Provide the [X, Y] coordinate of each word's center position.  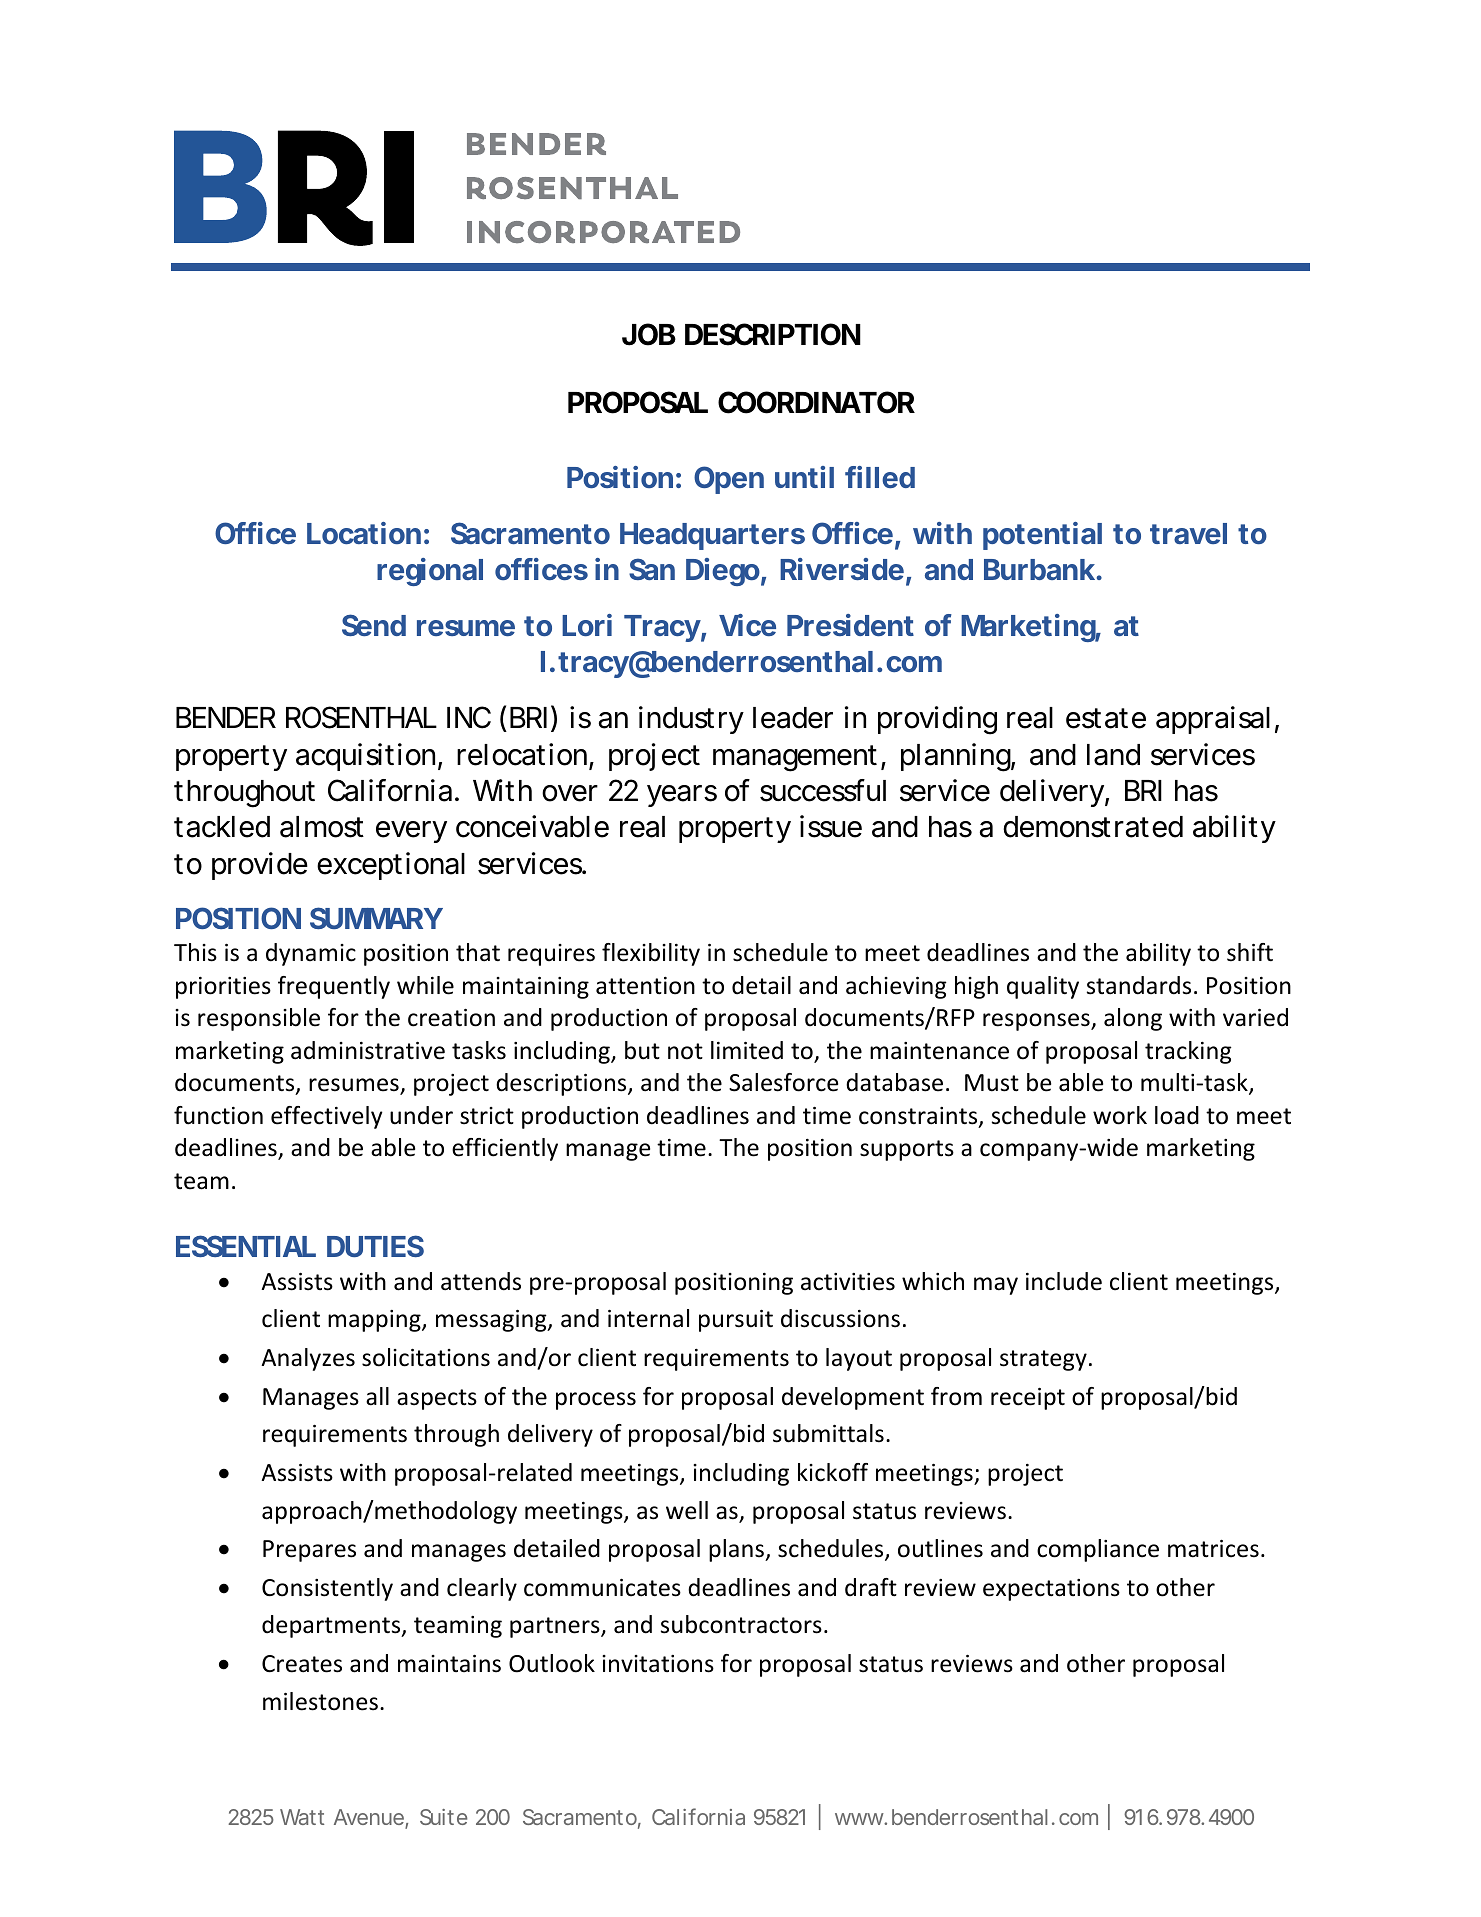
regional [430, 572]
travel [1188, 533]
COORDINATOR [816, 402]
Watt [302, 1817]
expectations [1051, 1590]
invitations [658, 1664]
